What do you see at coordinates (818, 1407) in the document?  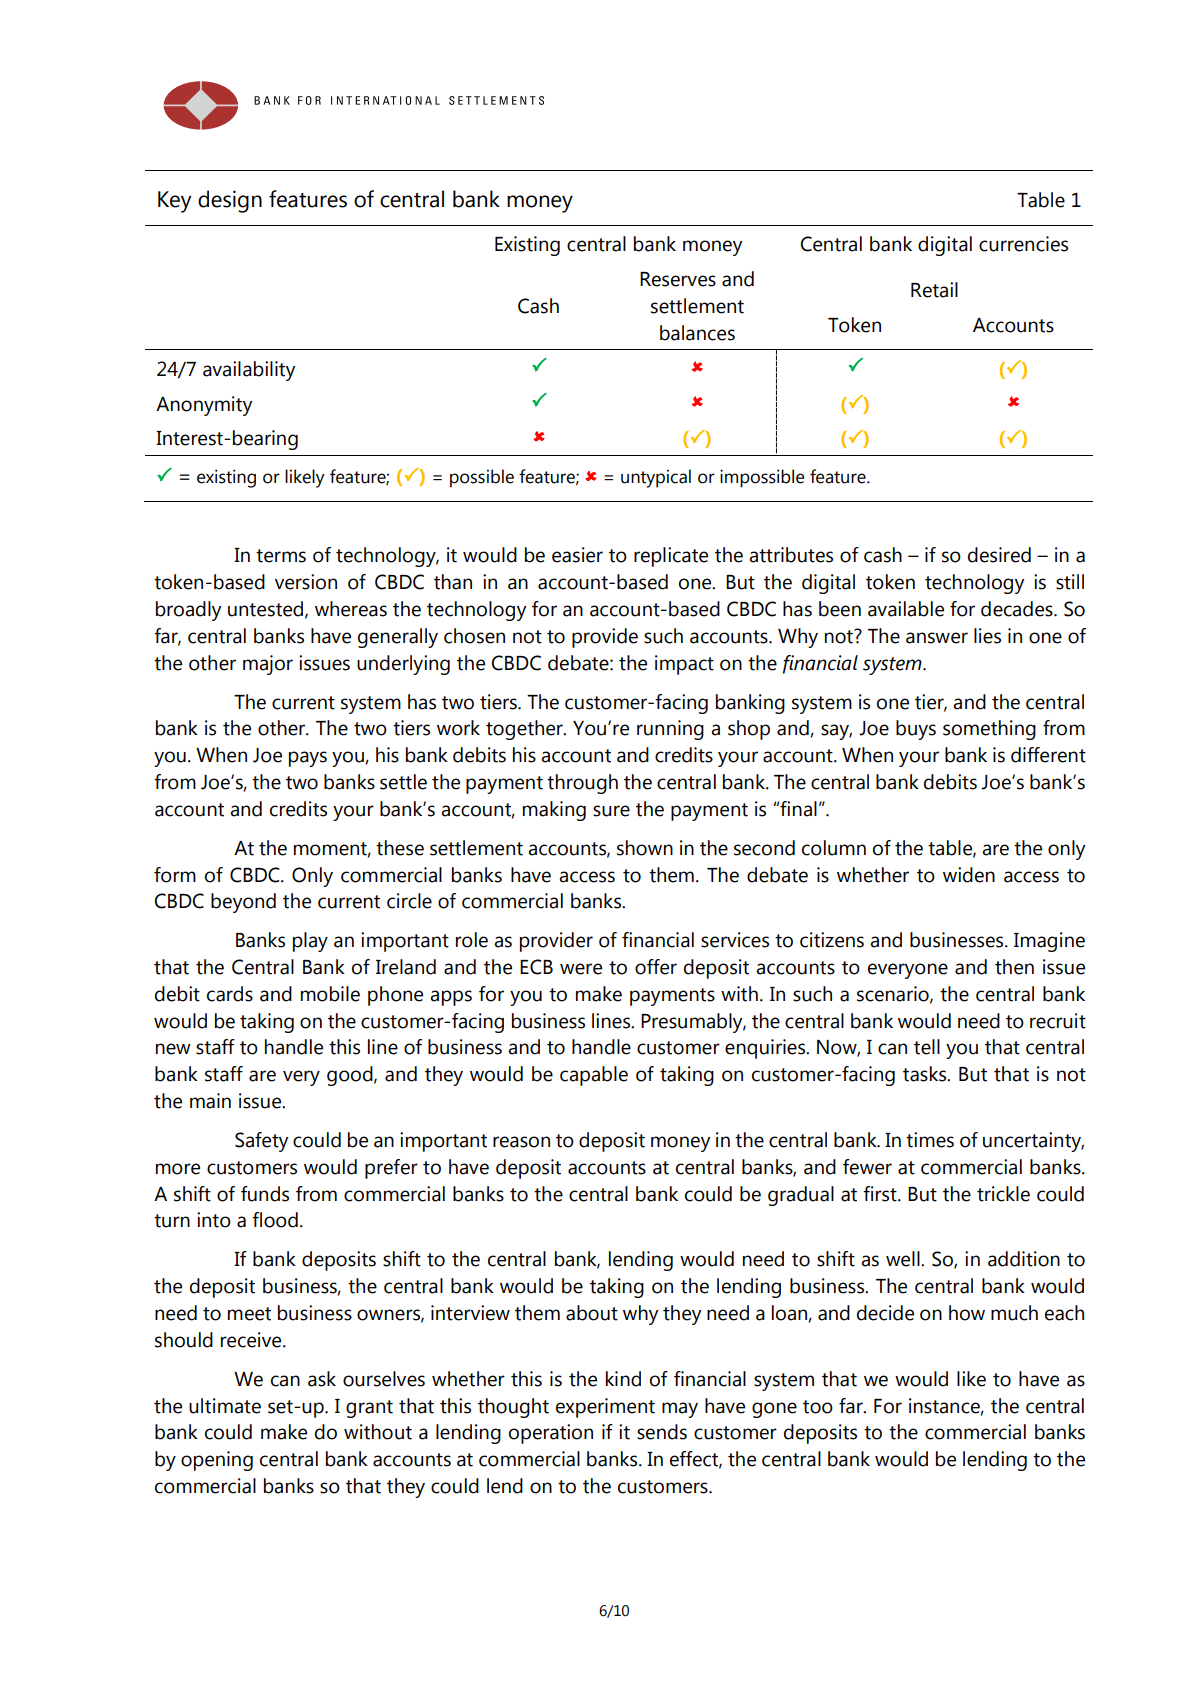 I see `too` at bounding box center [818, 1407].
